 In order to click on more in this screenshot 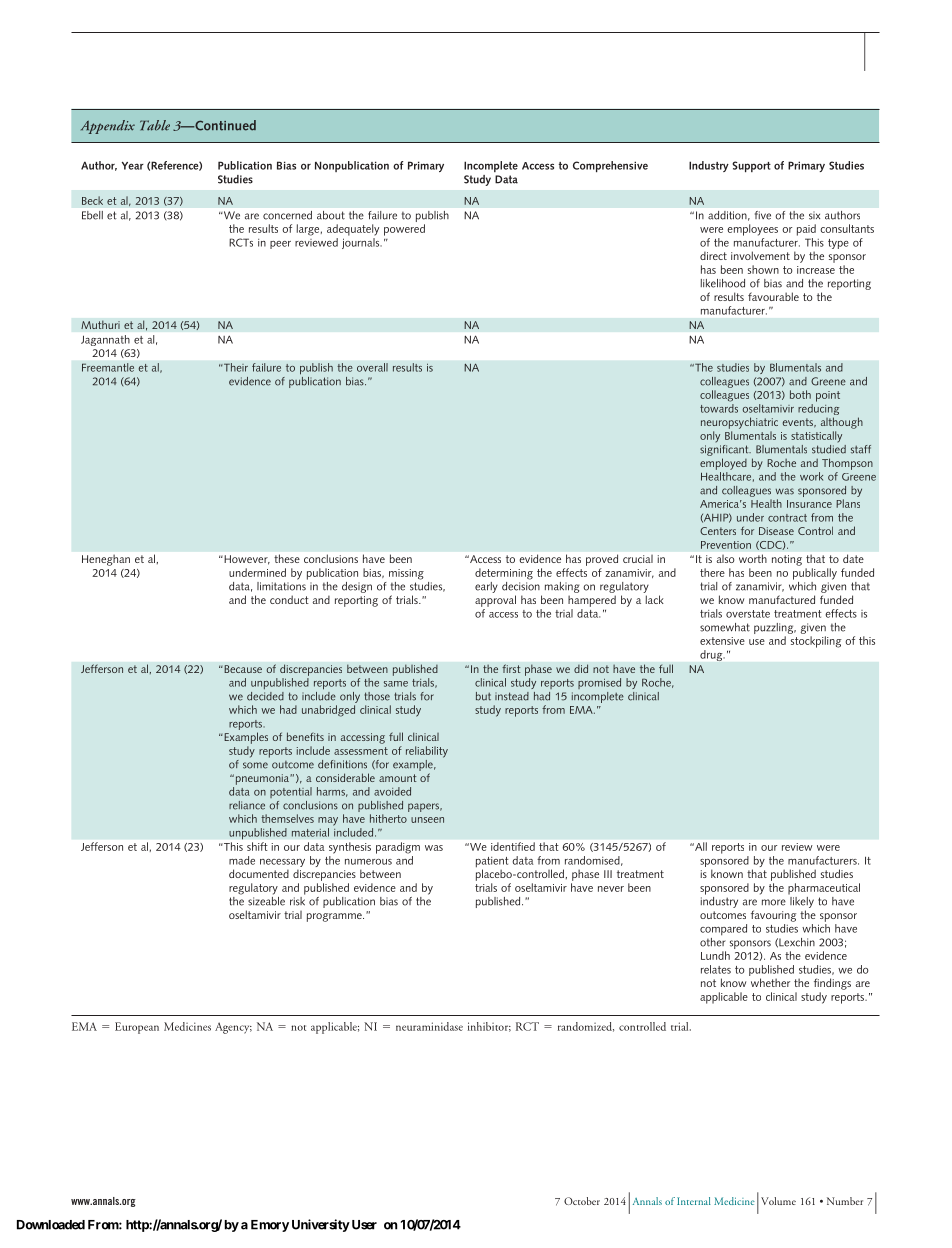, I will do `click(774, 902)`.
